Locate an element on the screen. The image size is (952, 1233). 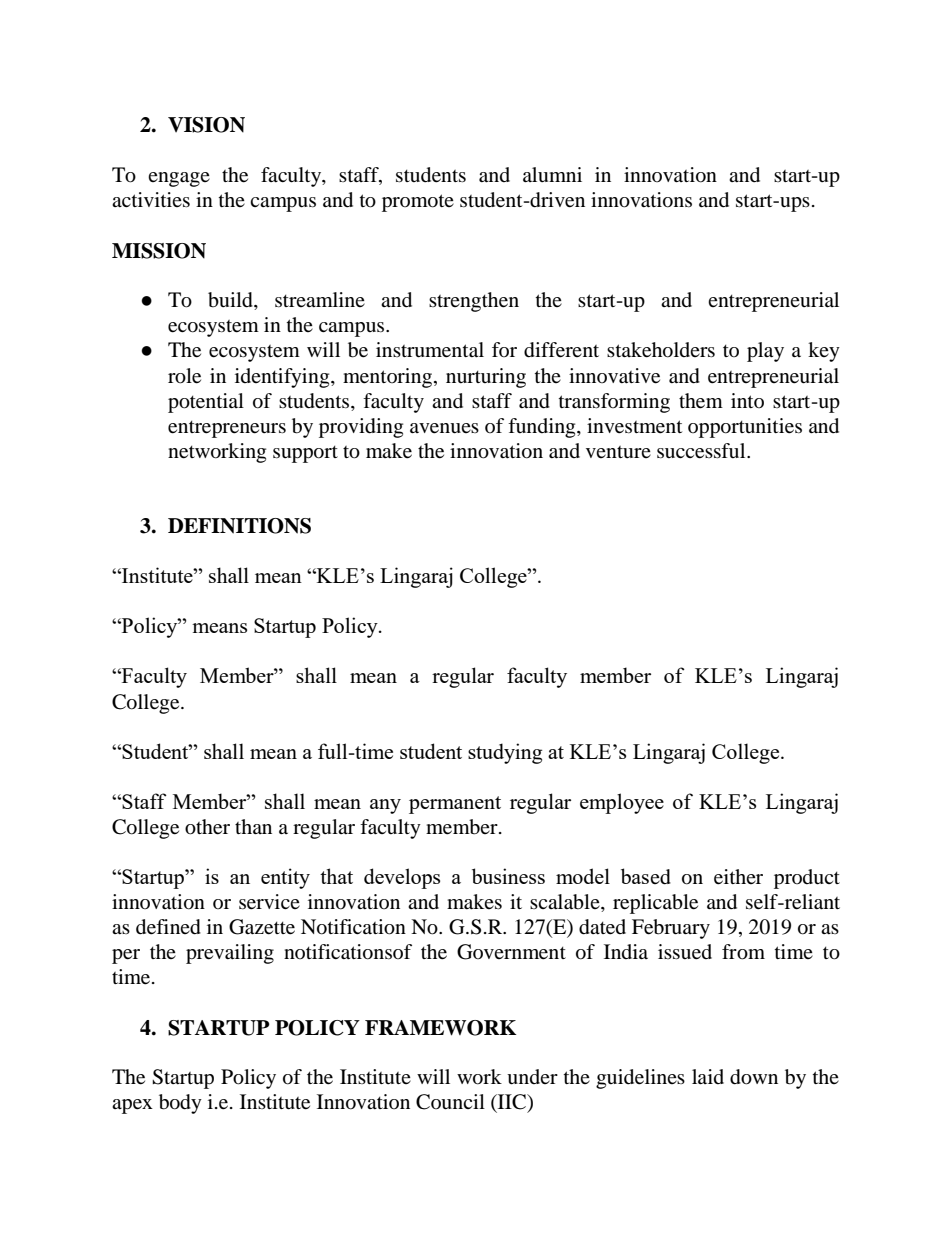
body is located at coordinates (180, 1104).
